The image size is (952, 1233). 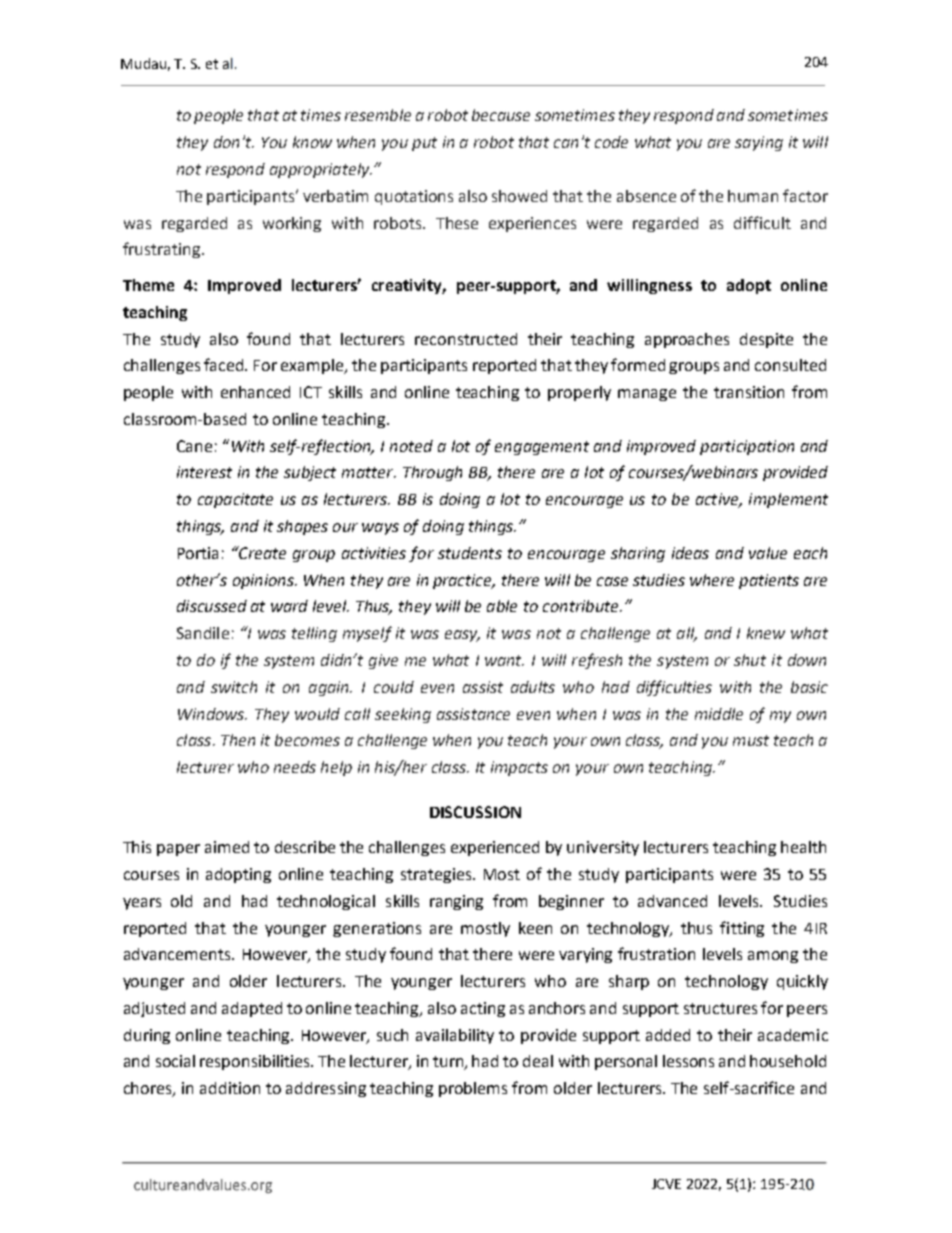 What do you see at coordinates (449, 1063) in the screenshot?
I see `turn` at bounding box center [449, 1063].
